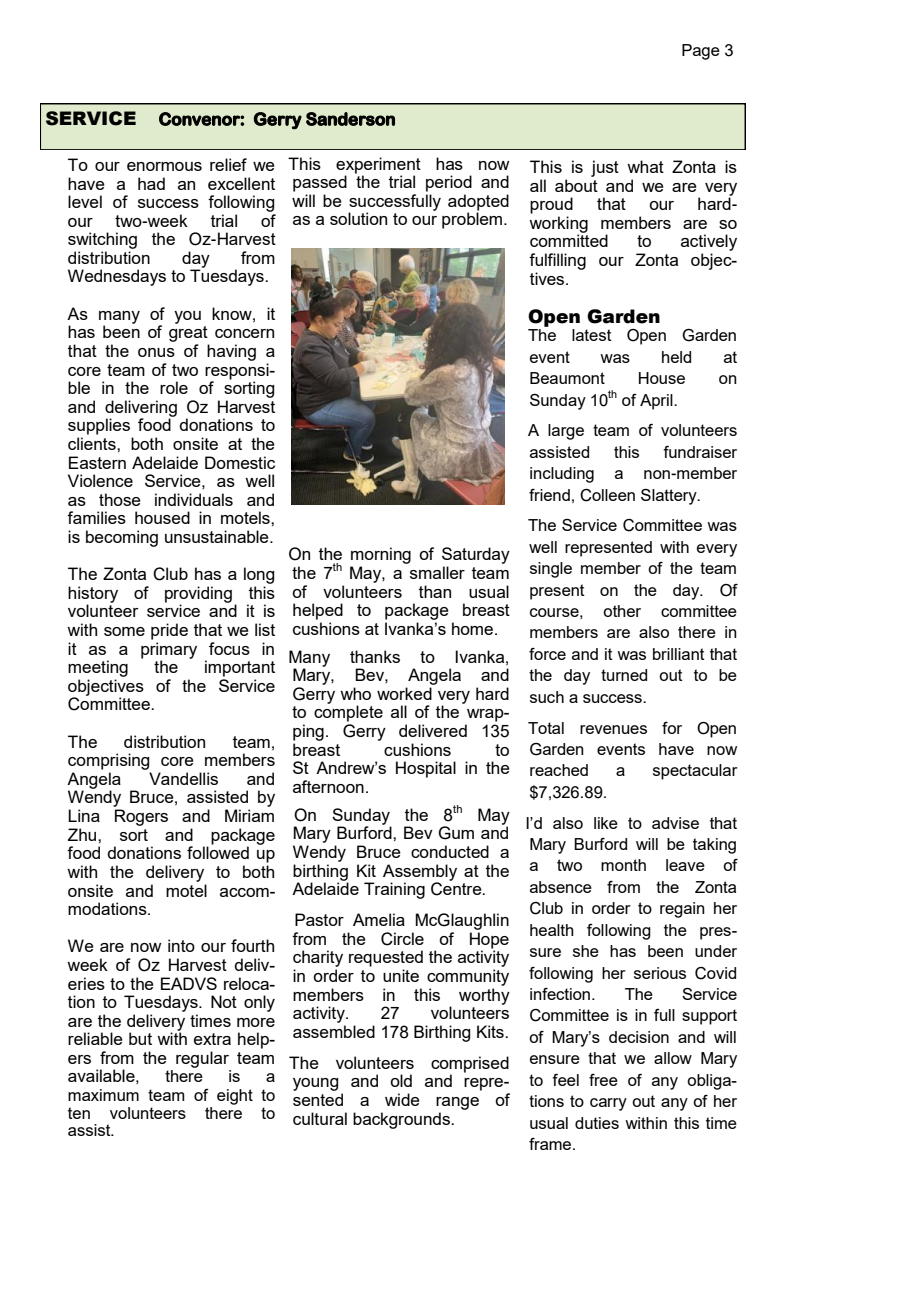 This page has width=924, height=1308. What do you see at coordinates (701, 52) in the page?
I see `Page` at bounding box center [701, 52].
